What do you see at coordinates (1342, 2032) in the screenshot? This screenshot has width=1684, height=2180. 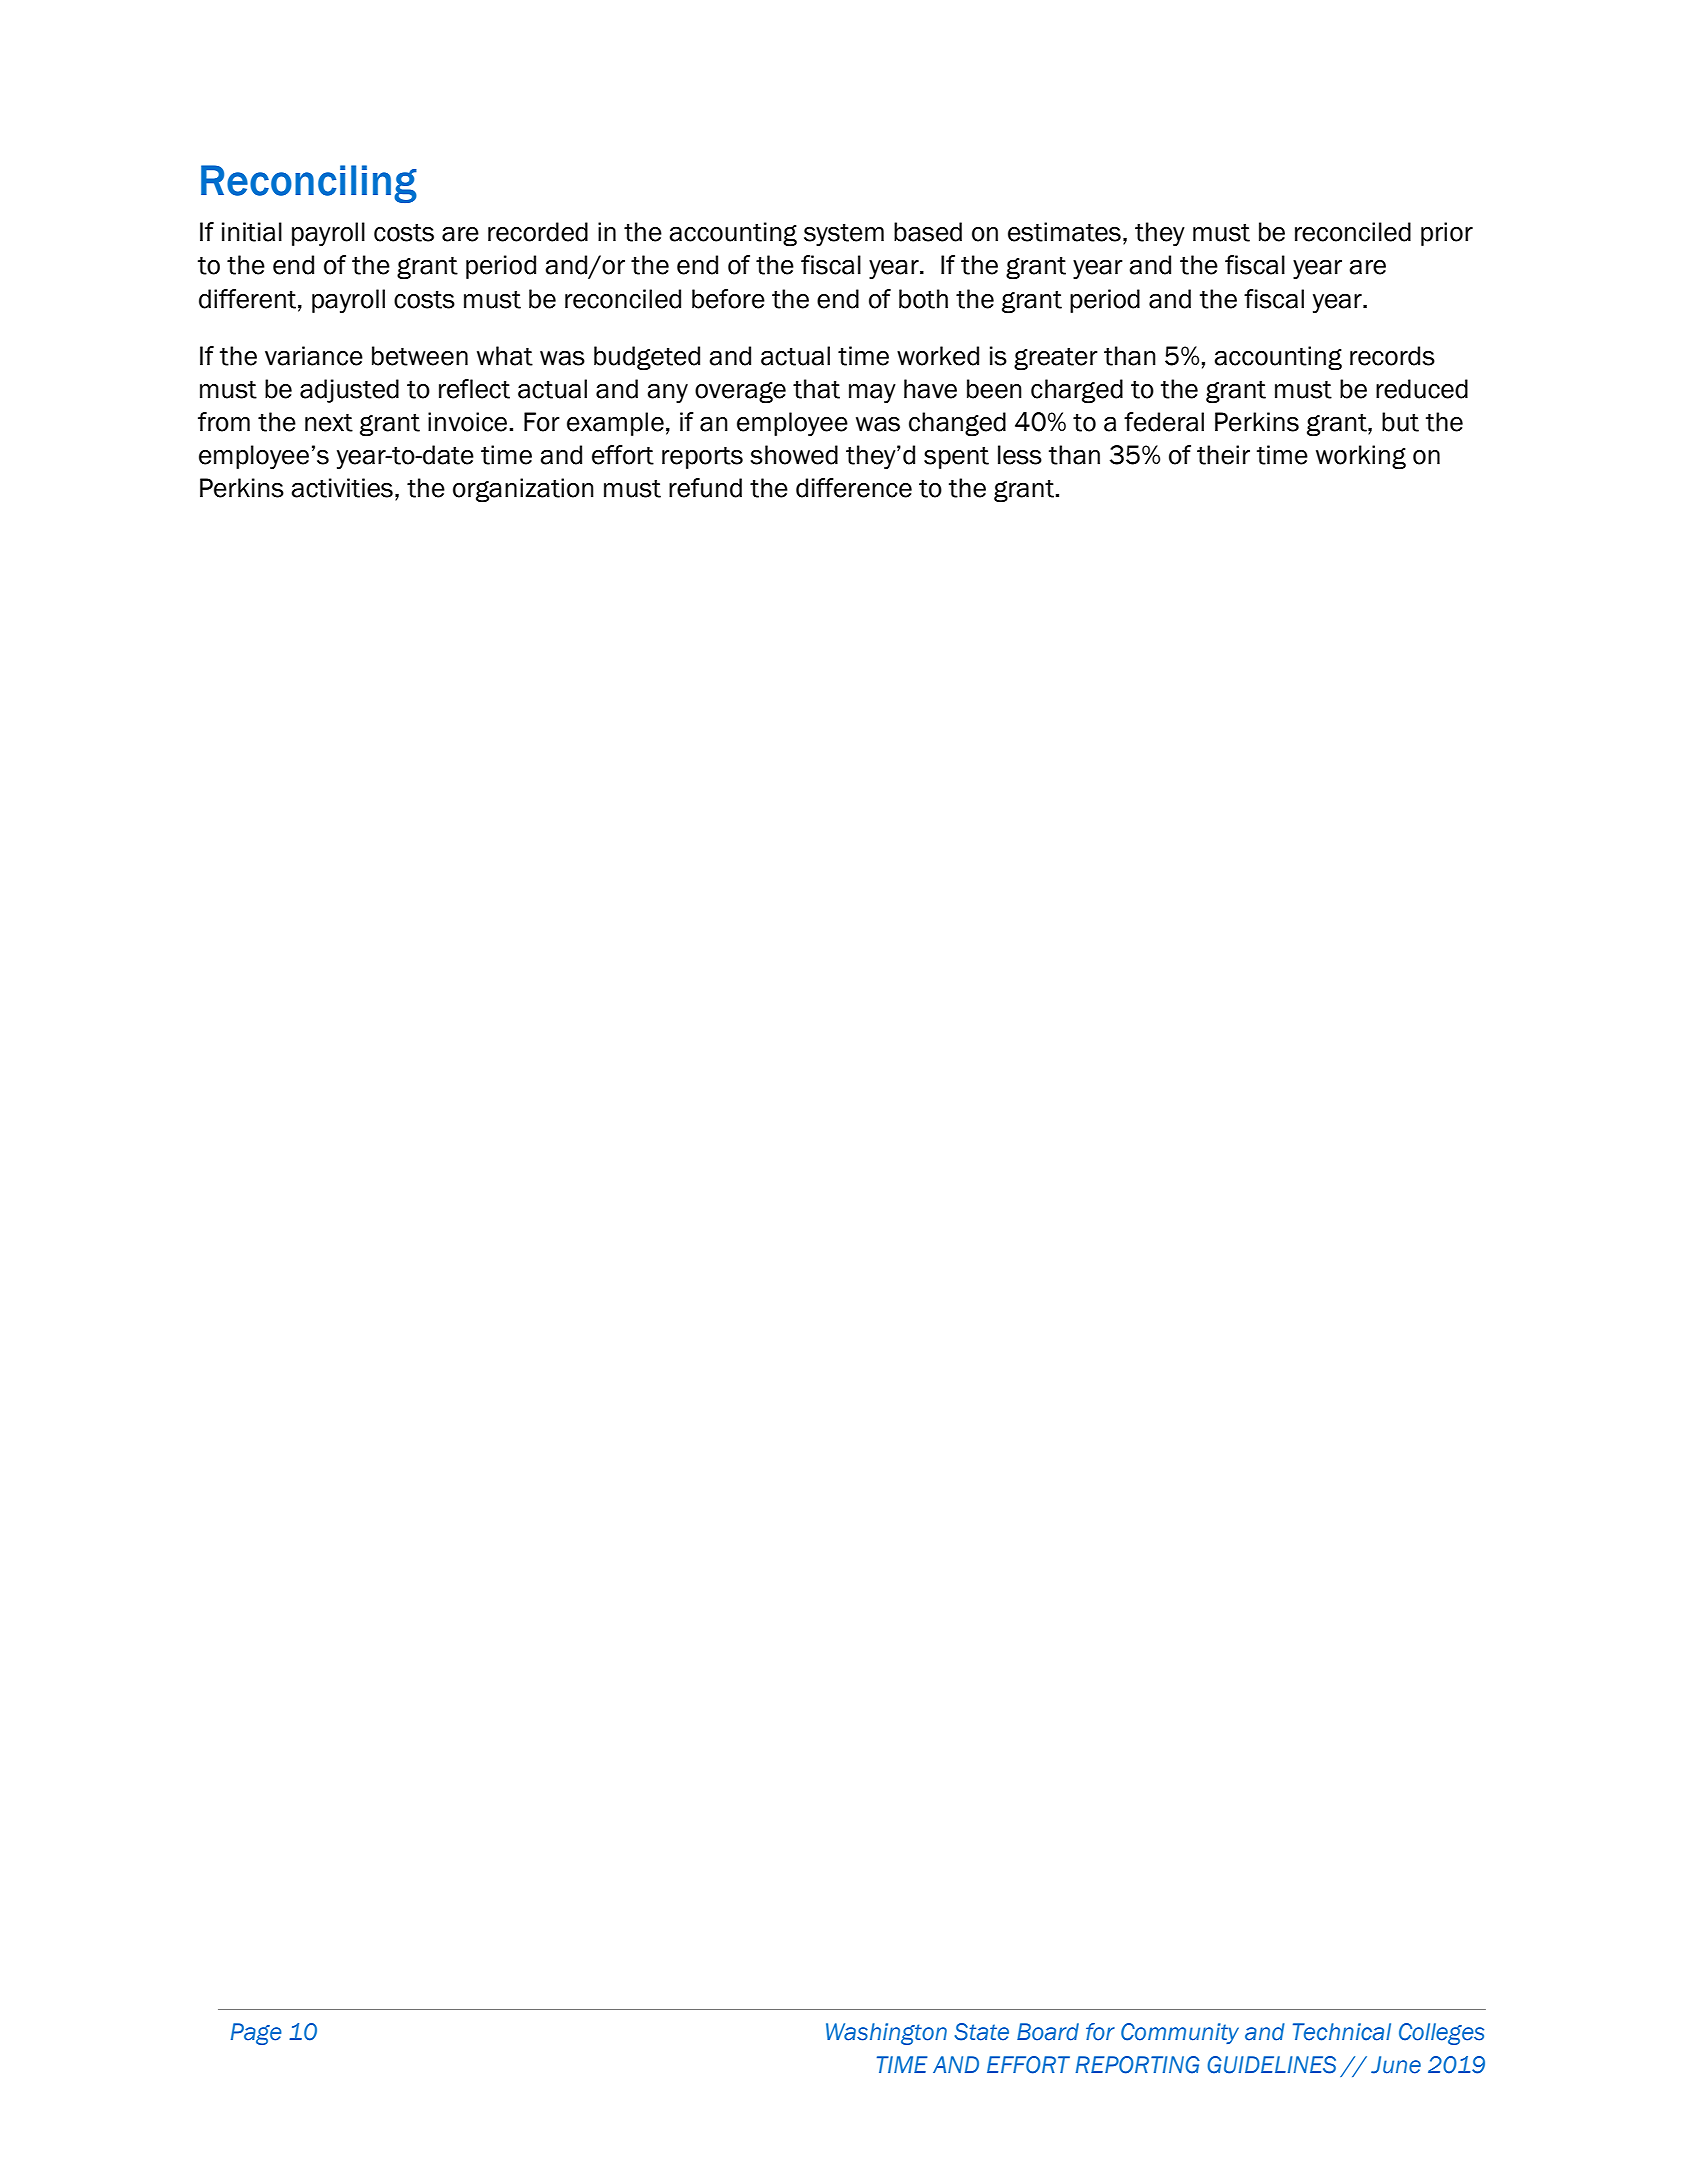 I see `Technical` at bounding box center [1342, 2032].
